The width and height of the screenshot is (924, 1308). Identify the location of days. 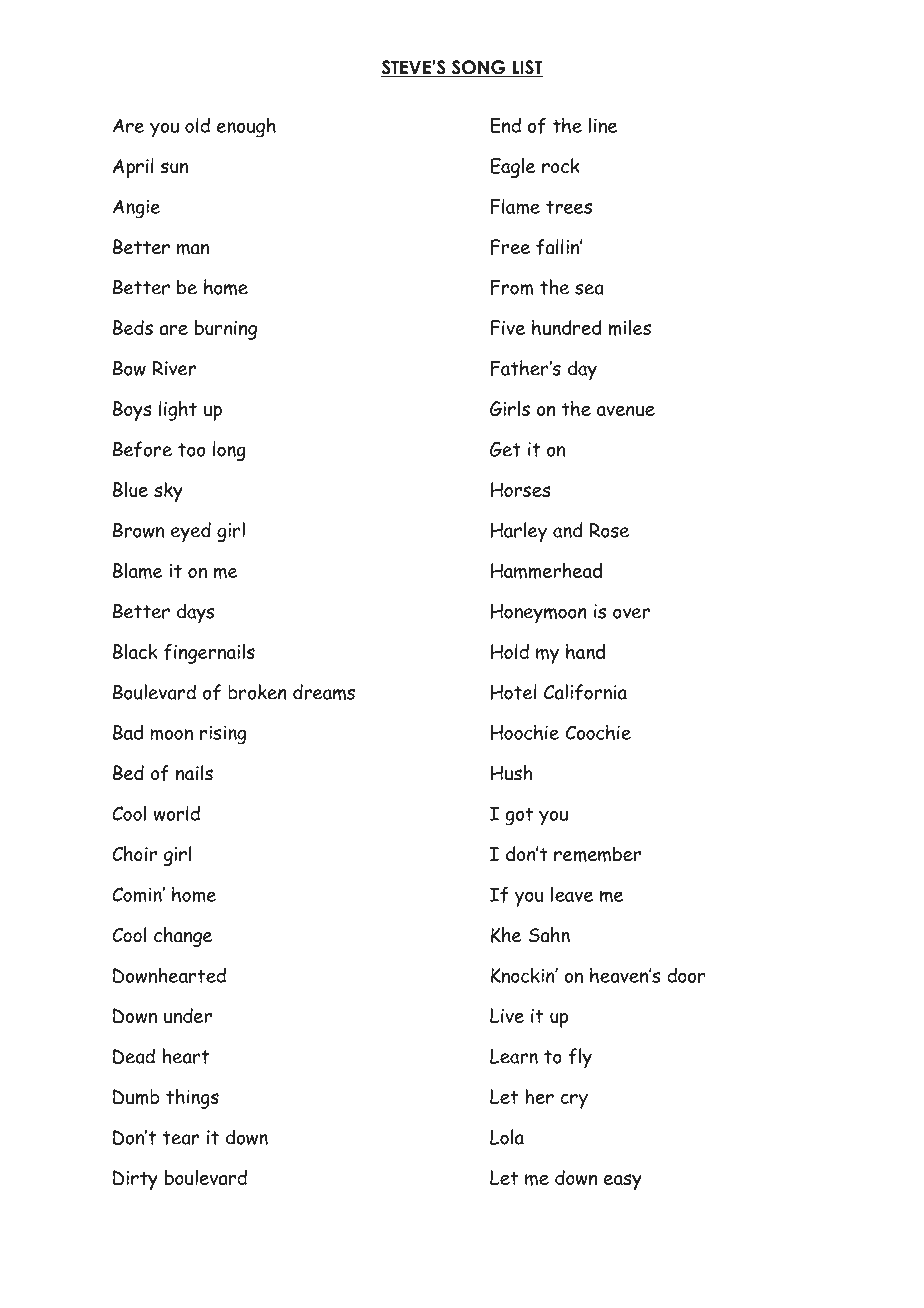
(196, 613).
